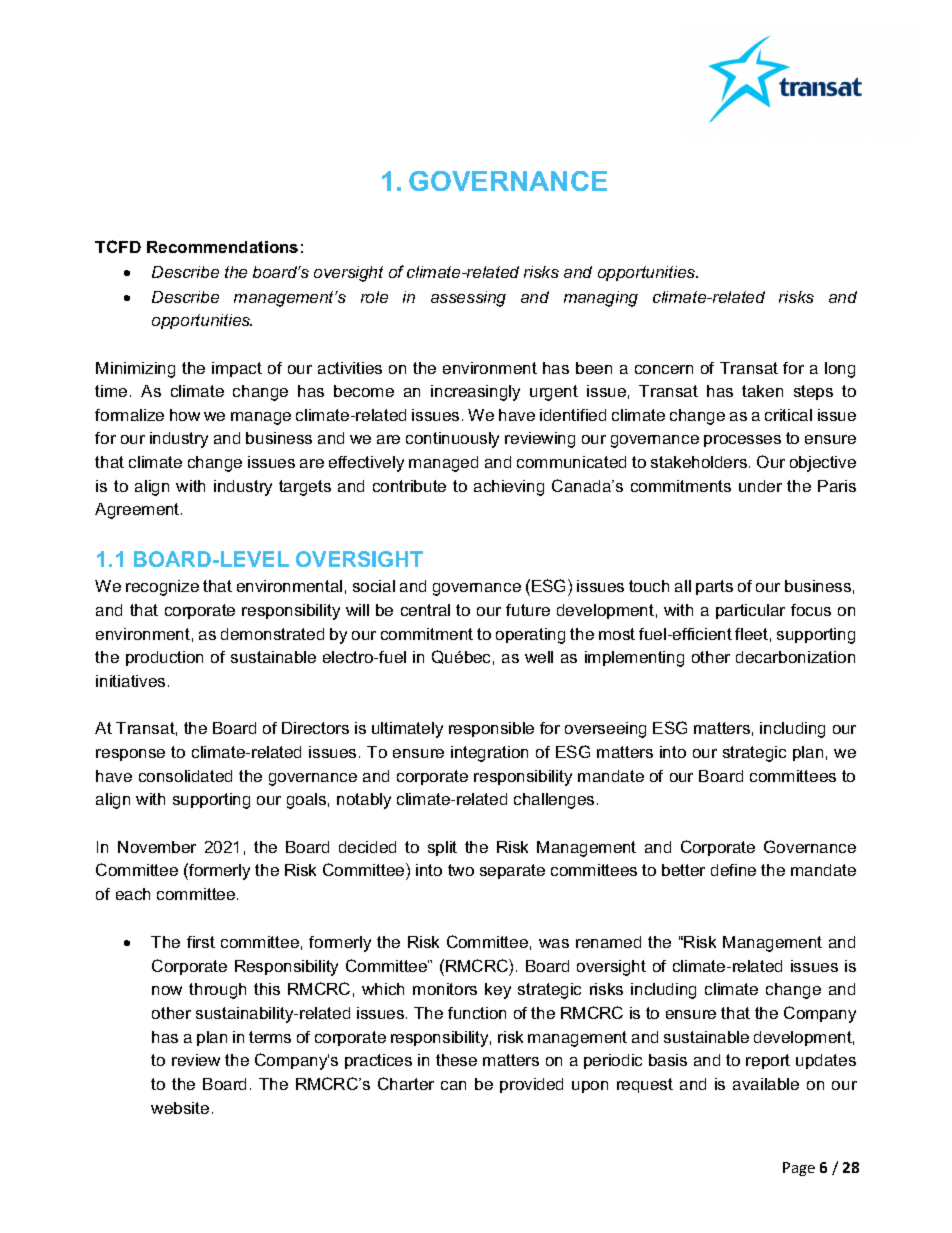 The width and height of the image is (952, 1233). I want to click on define, so click(733, 870).
